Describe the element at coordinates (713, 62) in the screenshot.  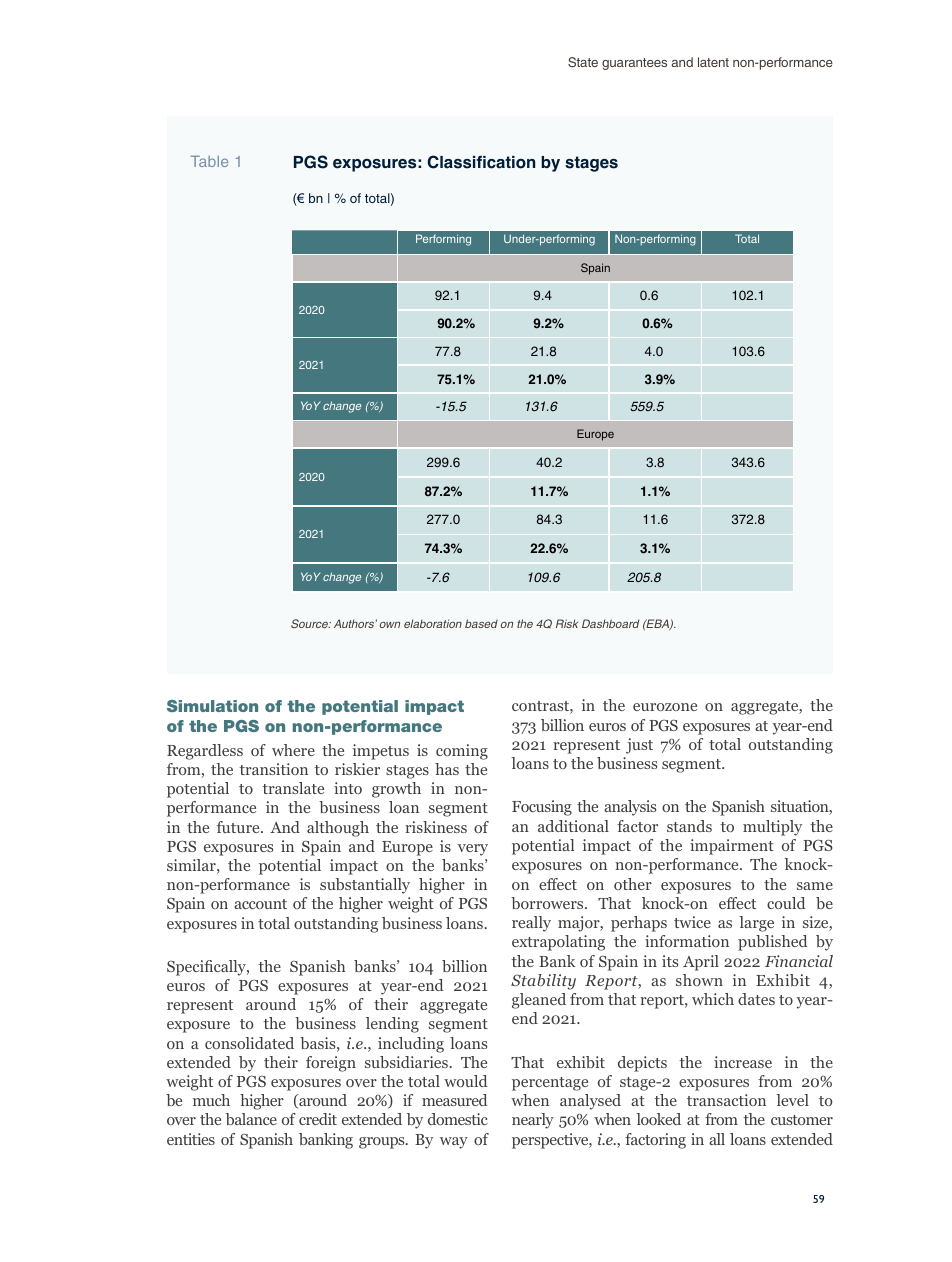
I see `latent` at that location.
